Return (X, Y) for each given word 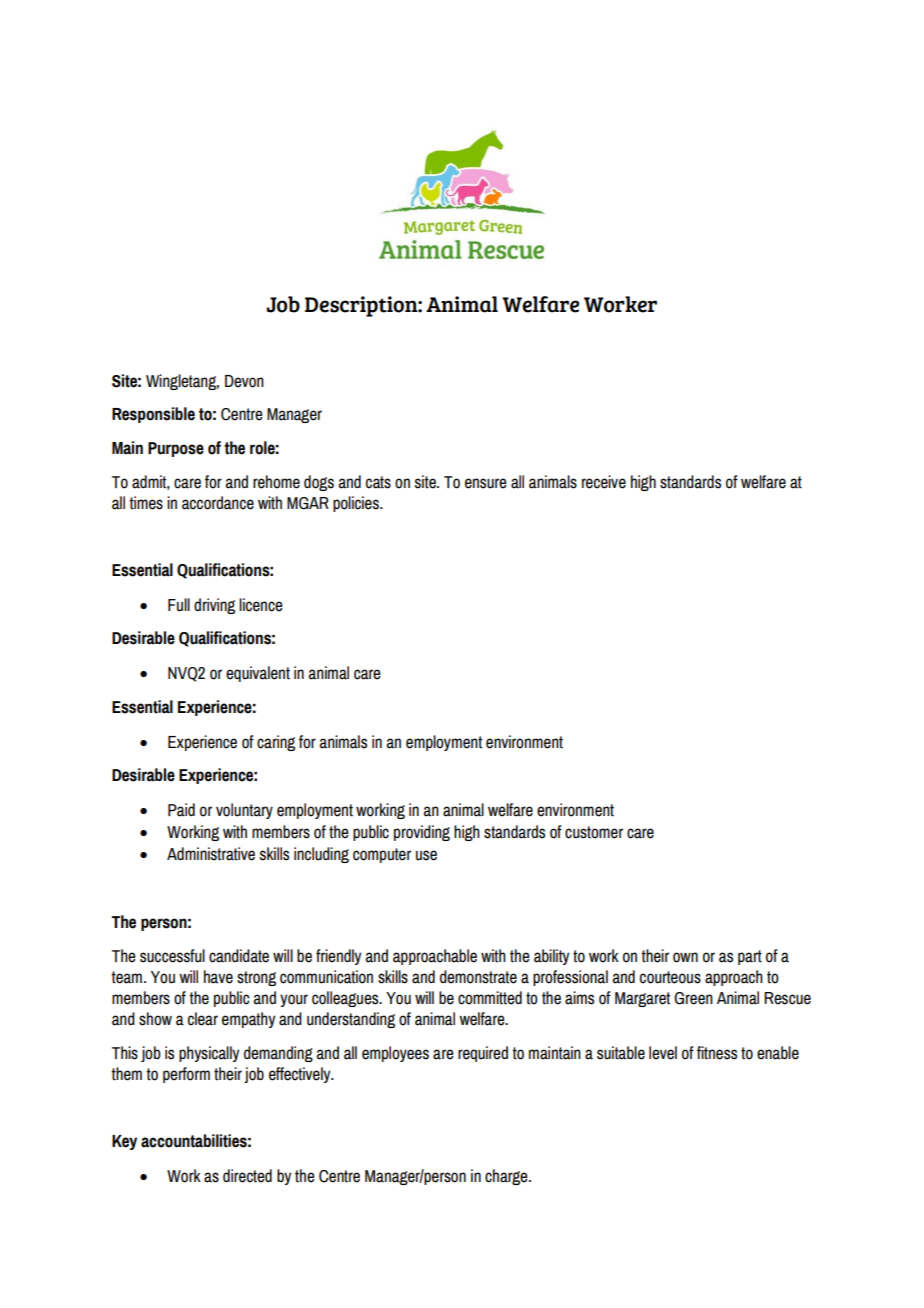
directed (247, 1176)
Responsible (153, 415)
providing (422, 833)
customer (594, 832)
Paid (181, 810)
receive (604, 482)
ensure (485, 483)
